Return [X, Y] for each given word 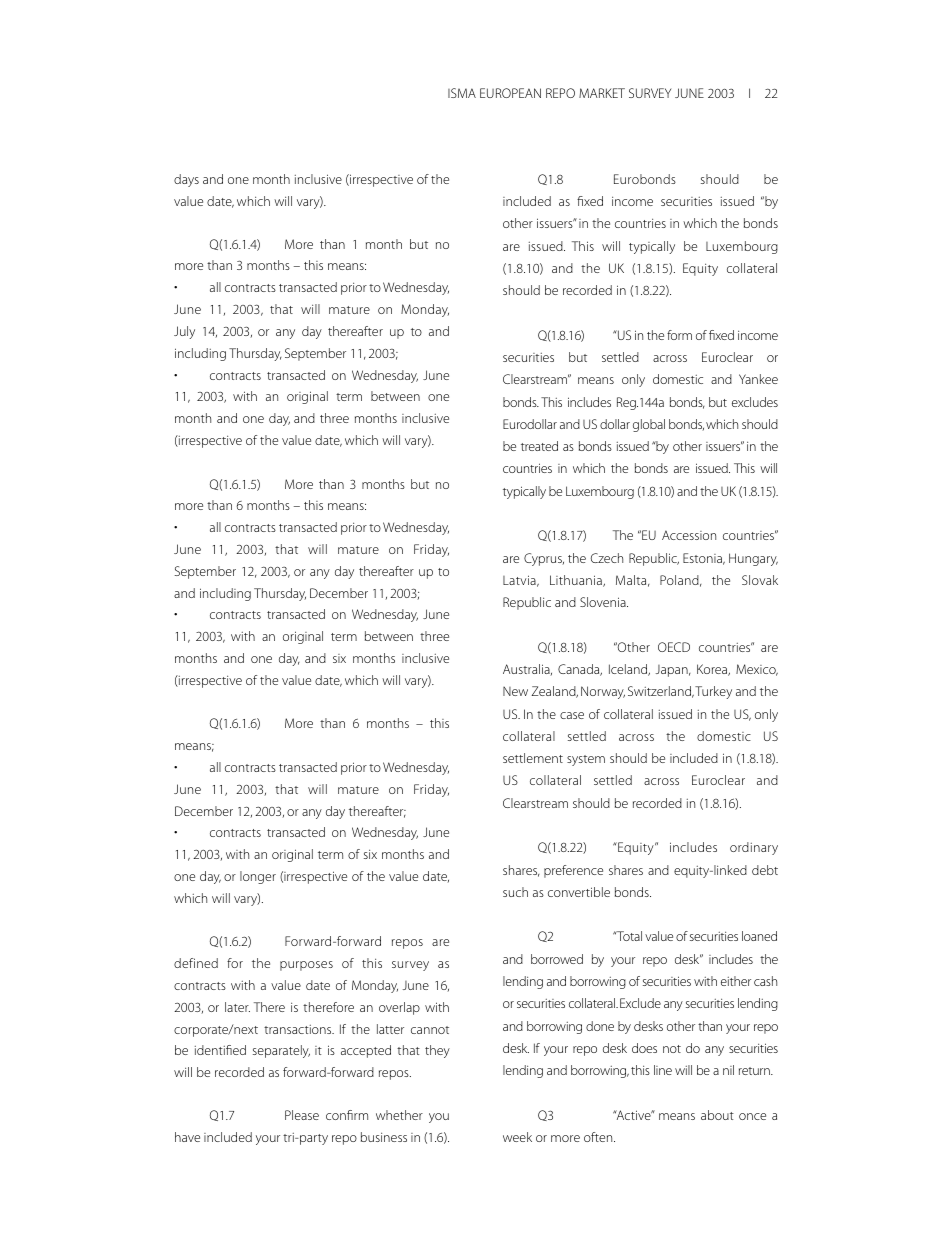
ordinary [754, 848]
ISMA [462, 93]
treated [539, 446]
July [184, 332]
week [517, 1137]
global [649, 425]
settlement [533, 758]
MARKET [602, 93]
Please [302, 1115]
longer [258, 877]
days [186, 180]
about [717, 1115]
